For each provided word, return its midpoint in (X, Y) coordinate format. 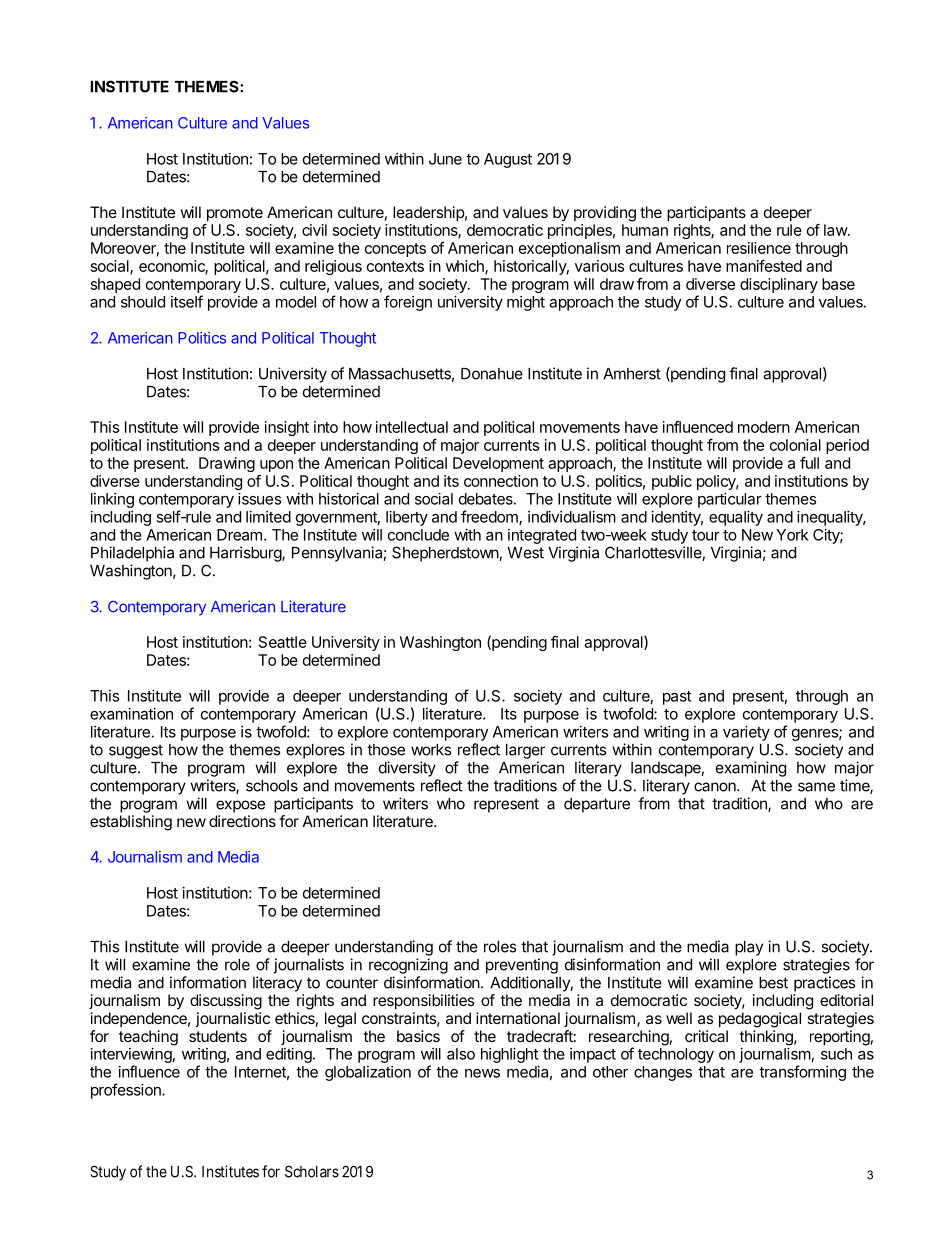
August (508, 160)
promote (235, 214)
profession (127, 1091)
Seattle (283, 642)
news (482, 1073)
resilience (759, 248)
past (677, 698)
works (431, 750)
